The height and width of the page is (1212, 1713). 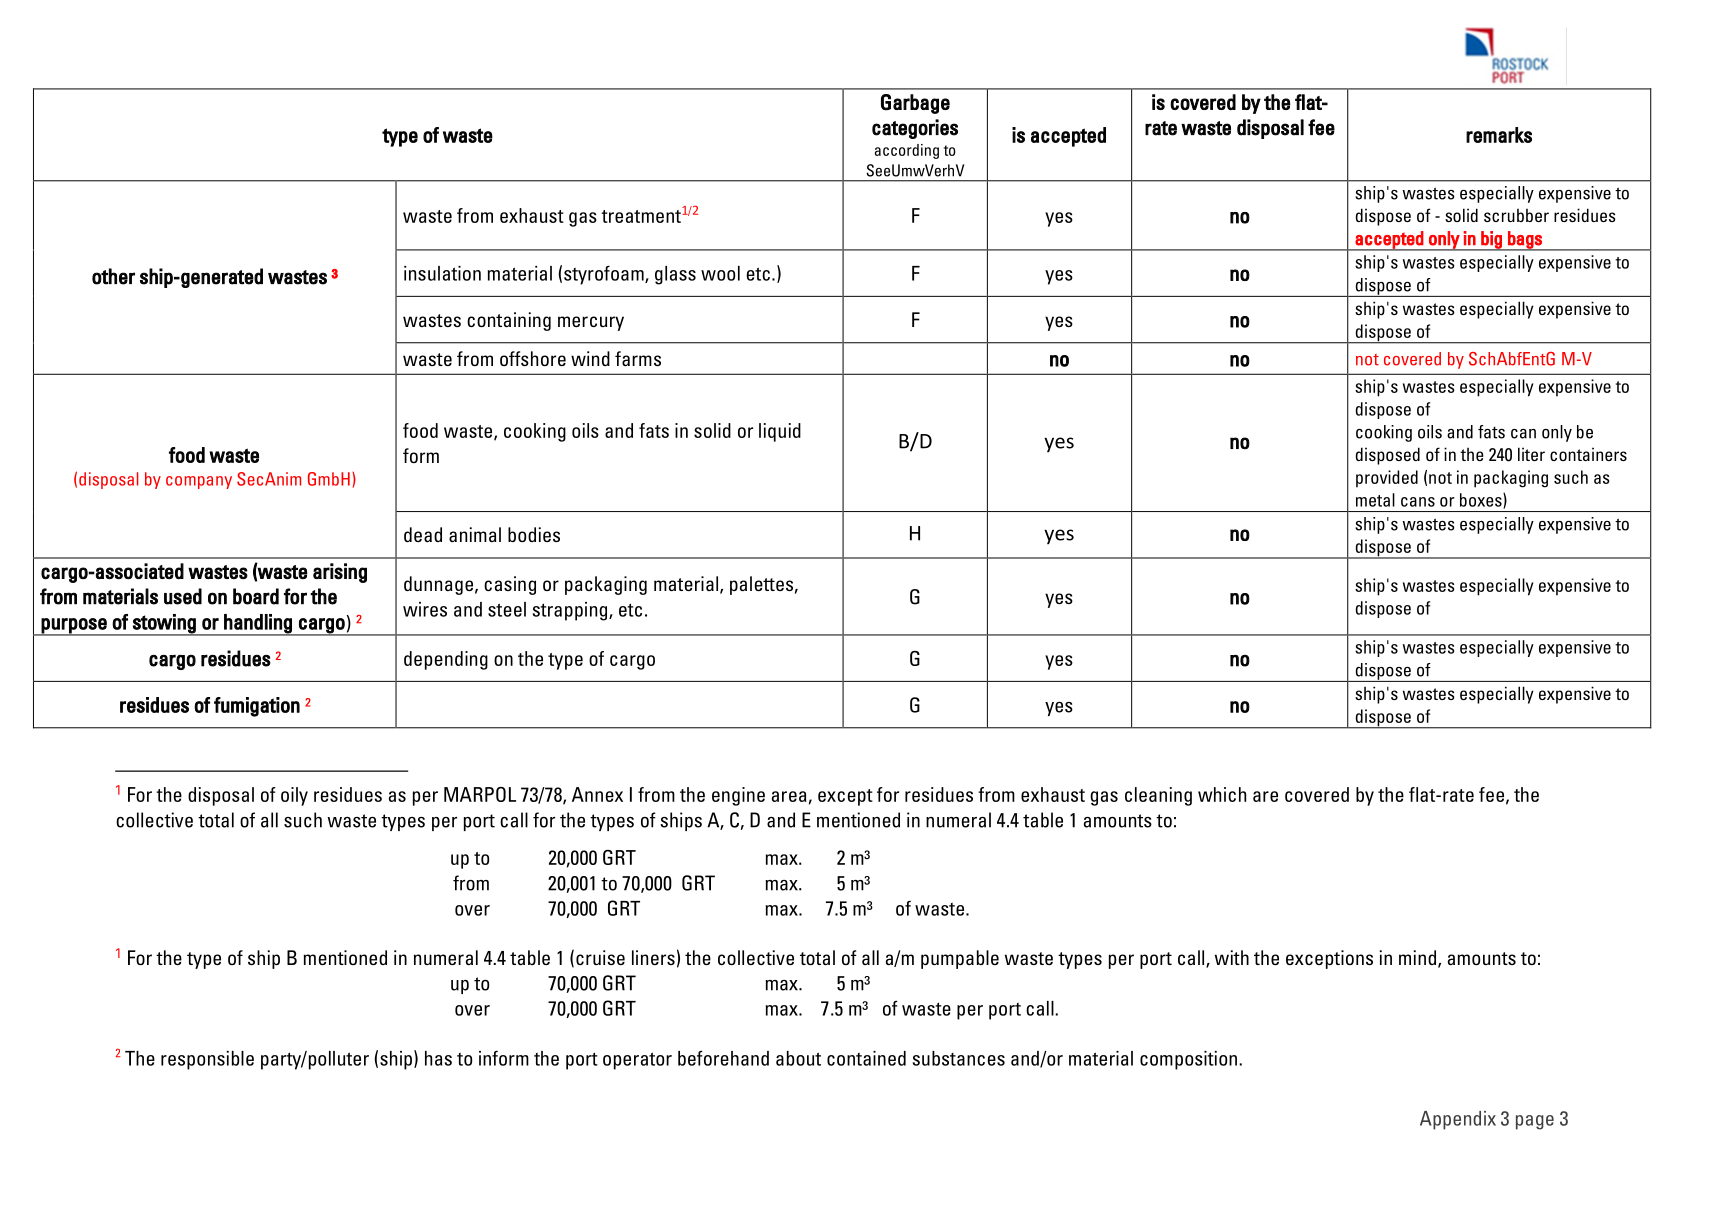 What do you see at coordinates (789, 796) in the page?
I see `area` at bounding box center [789, 796].
